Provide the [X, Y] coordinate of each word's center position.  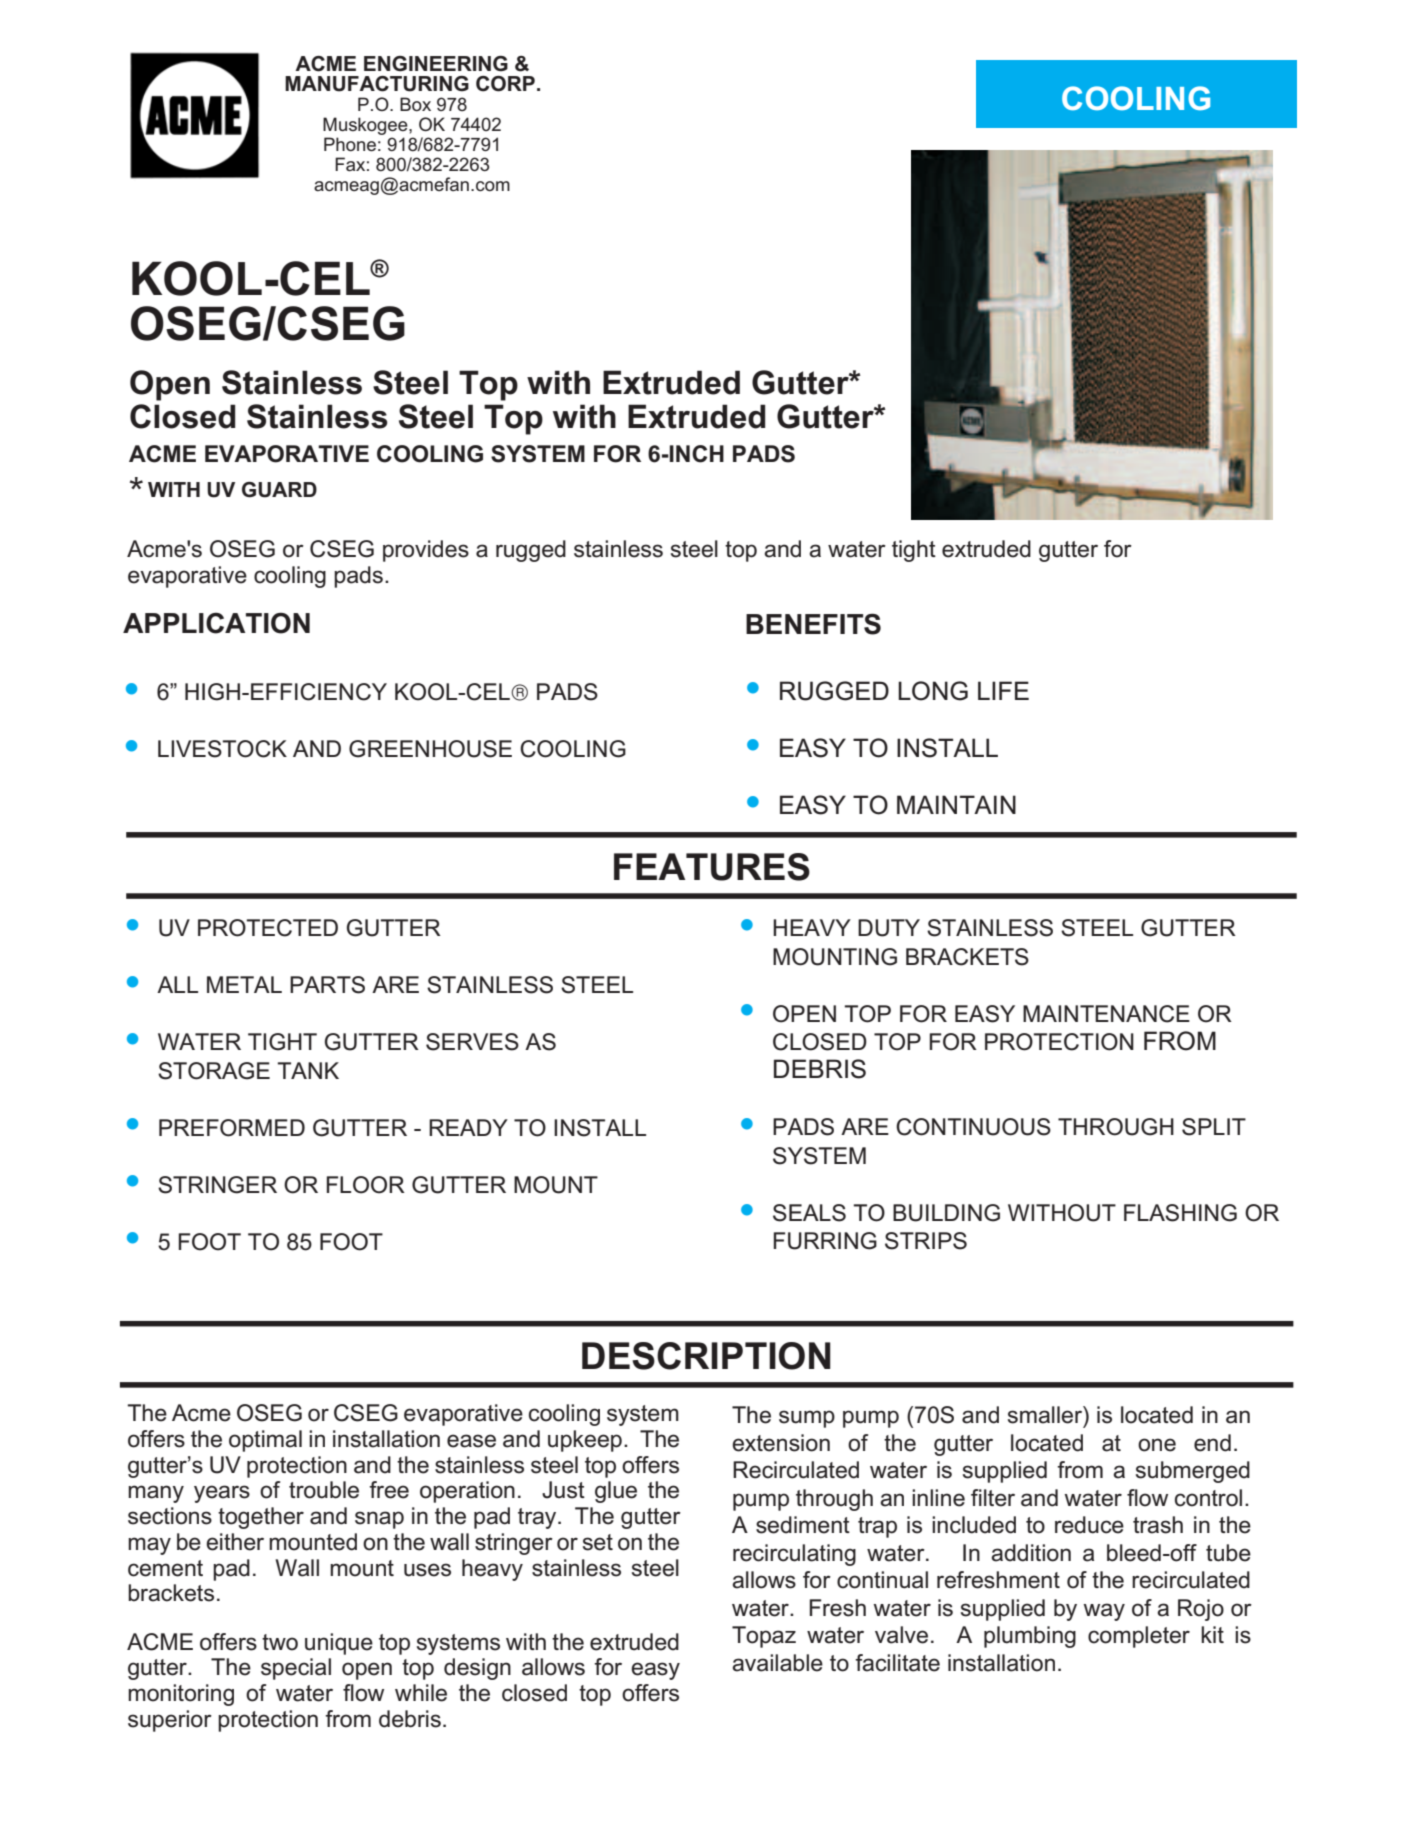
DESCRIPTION [706, 1356]
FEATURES [712, 867]
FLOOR [366, 1185]
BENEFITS [813, 624]
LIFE [1003, 690]
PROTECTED [268, 928]
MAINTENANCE [1106, 1014]
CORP [505, 84]
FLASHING [1180, 1213]
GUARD [279, 490]
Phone [350, 144]
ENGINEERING [436, 64]
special [296, 1669]
